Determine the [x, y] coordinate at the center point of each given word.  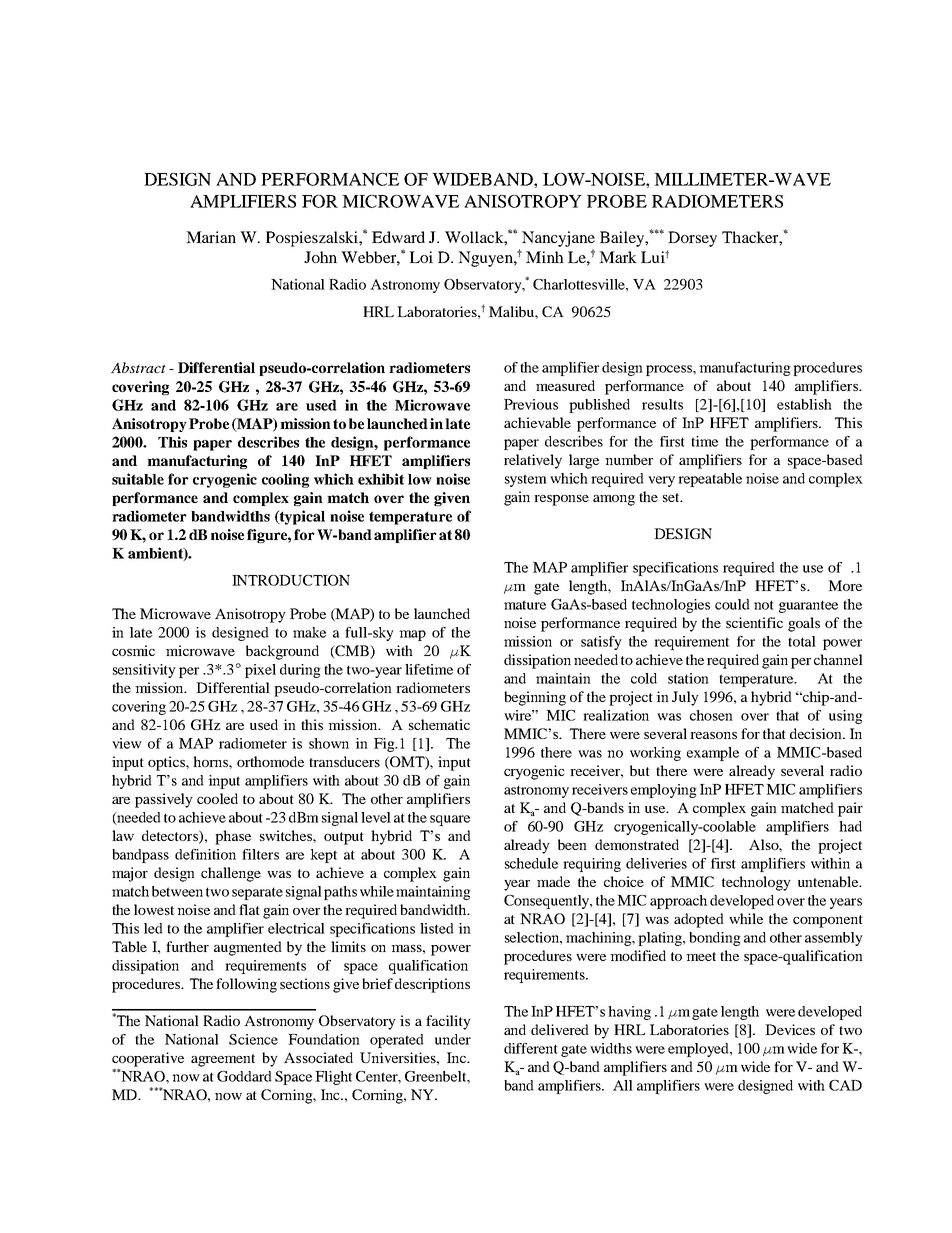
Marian [211, 237]
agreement [223, 1060]
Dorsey [692, 239]
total [802, 641]
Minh [545, 257]
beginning [535, 698]
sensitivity [144, 671]
